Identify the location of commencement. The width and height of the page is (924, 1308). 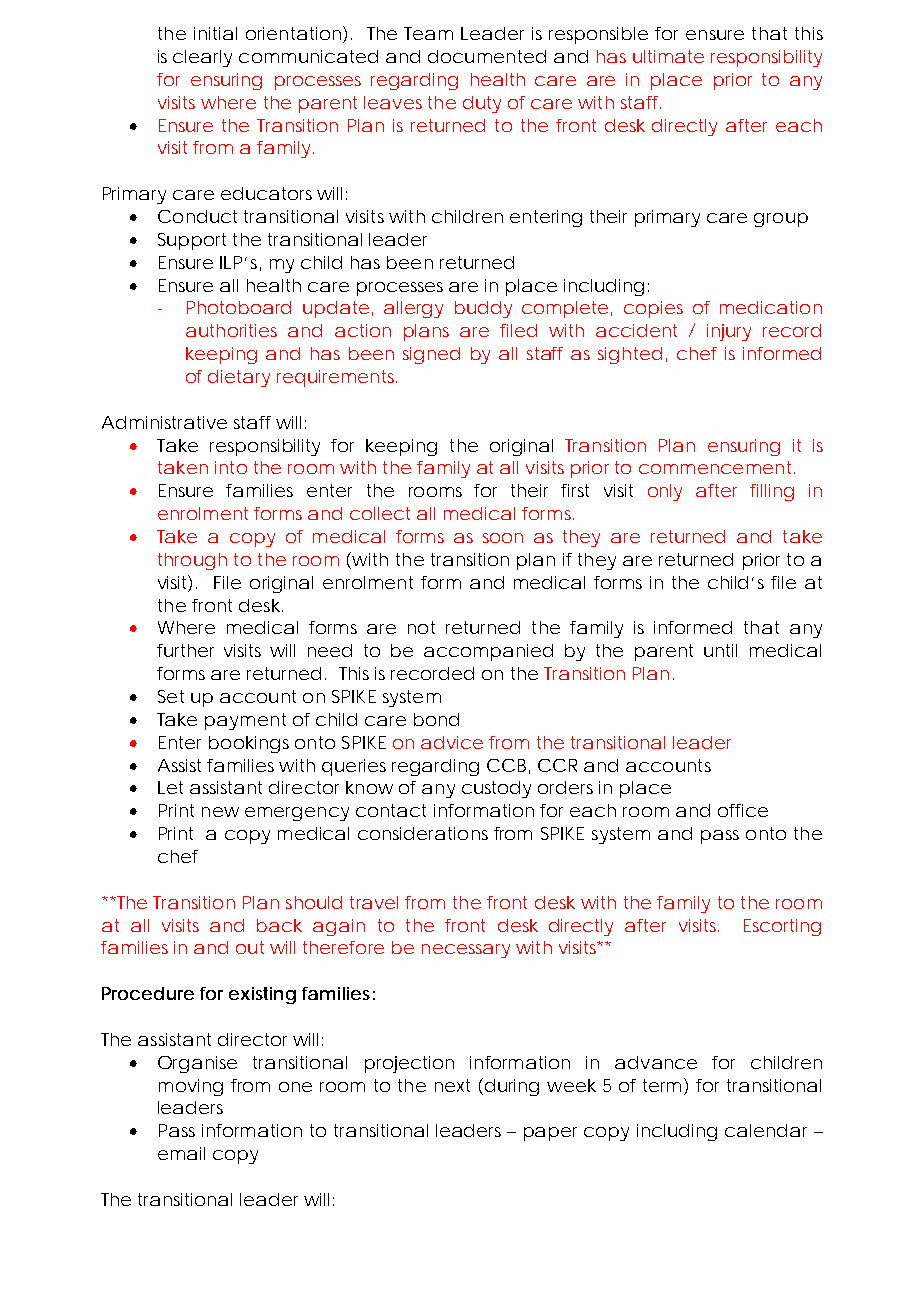
(717, 467).
